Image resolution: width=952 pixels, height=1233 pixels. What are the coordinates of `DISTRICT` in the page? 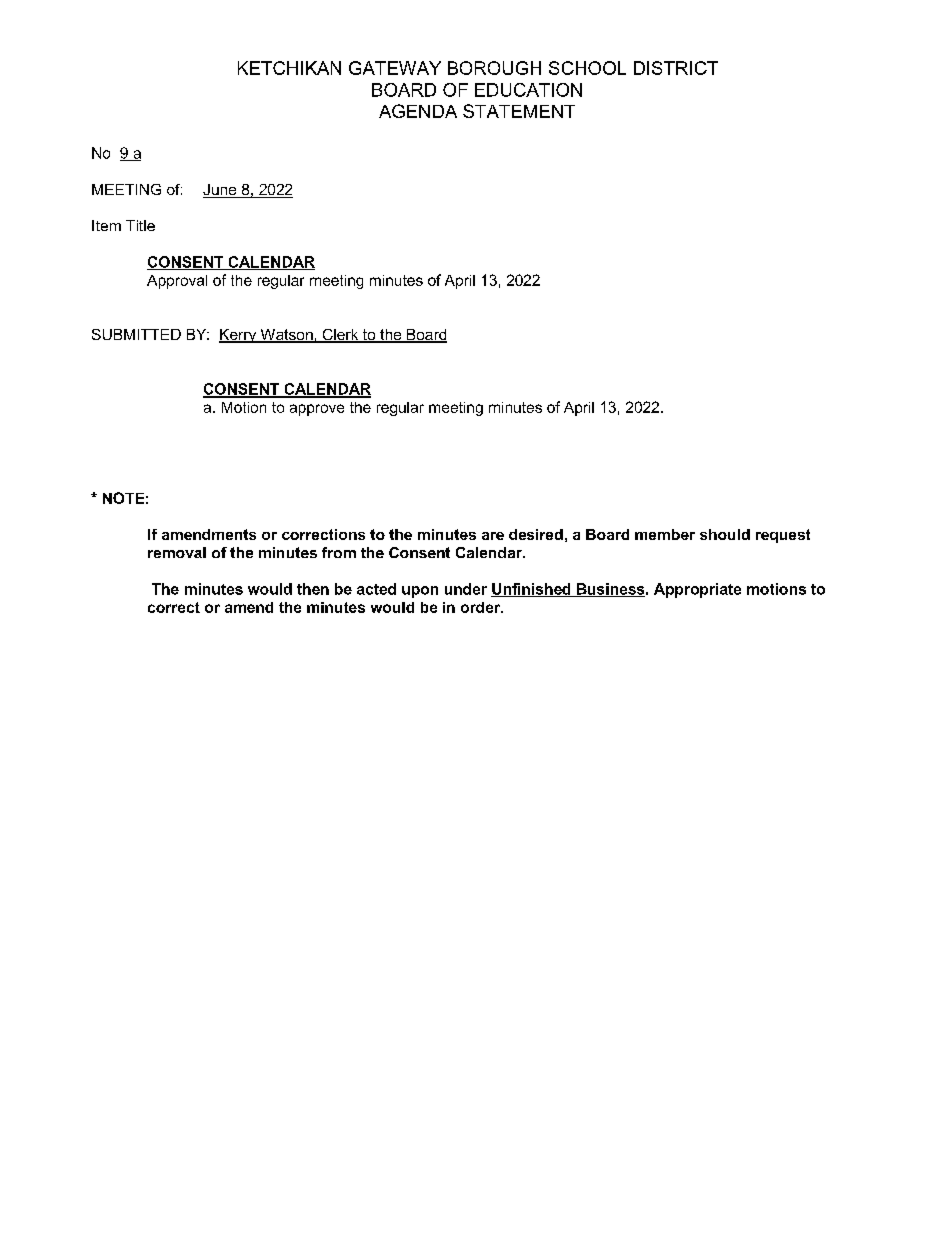 It's located at (676, 68).
